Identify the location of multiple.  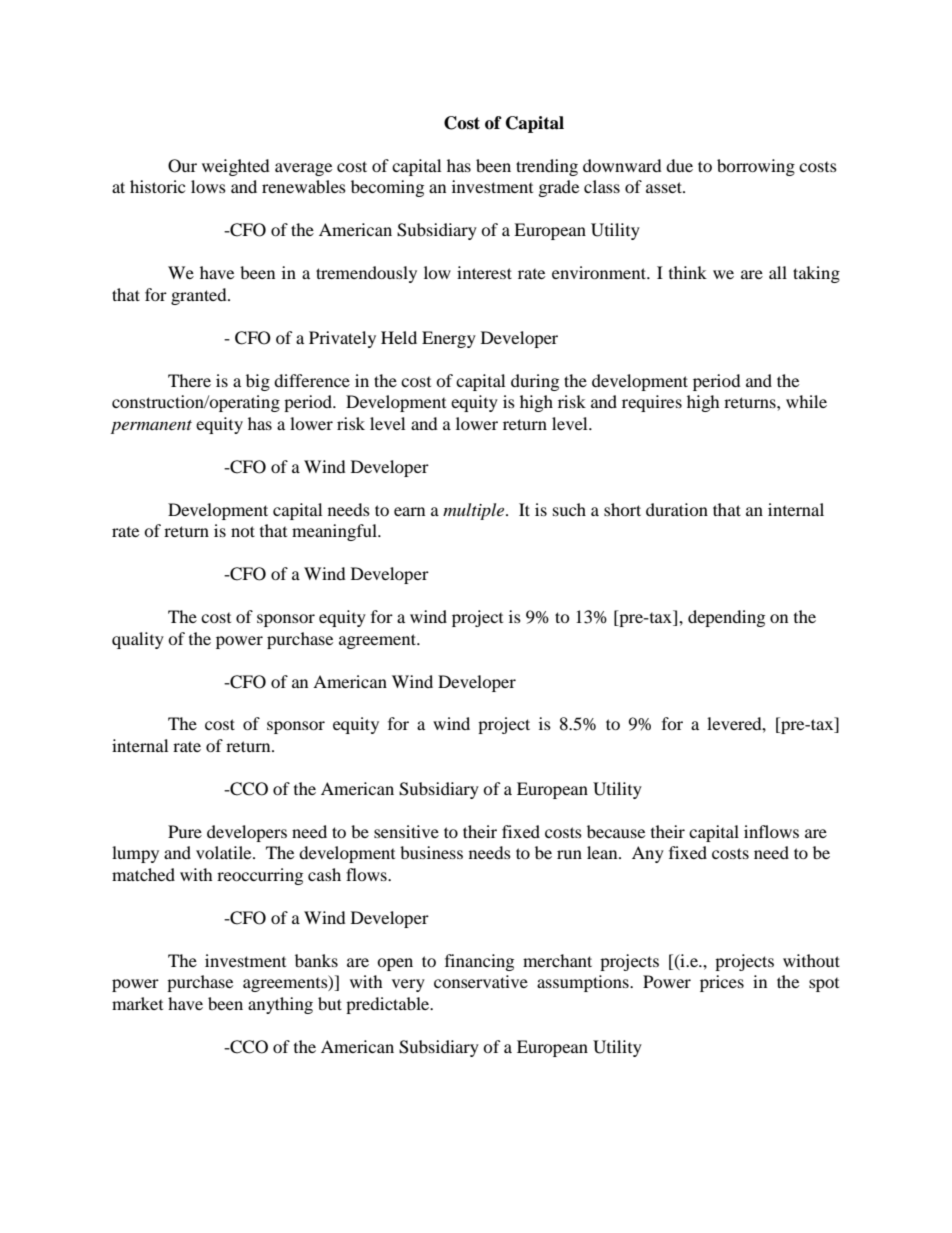
(475, 511).
